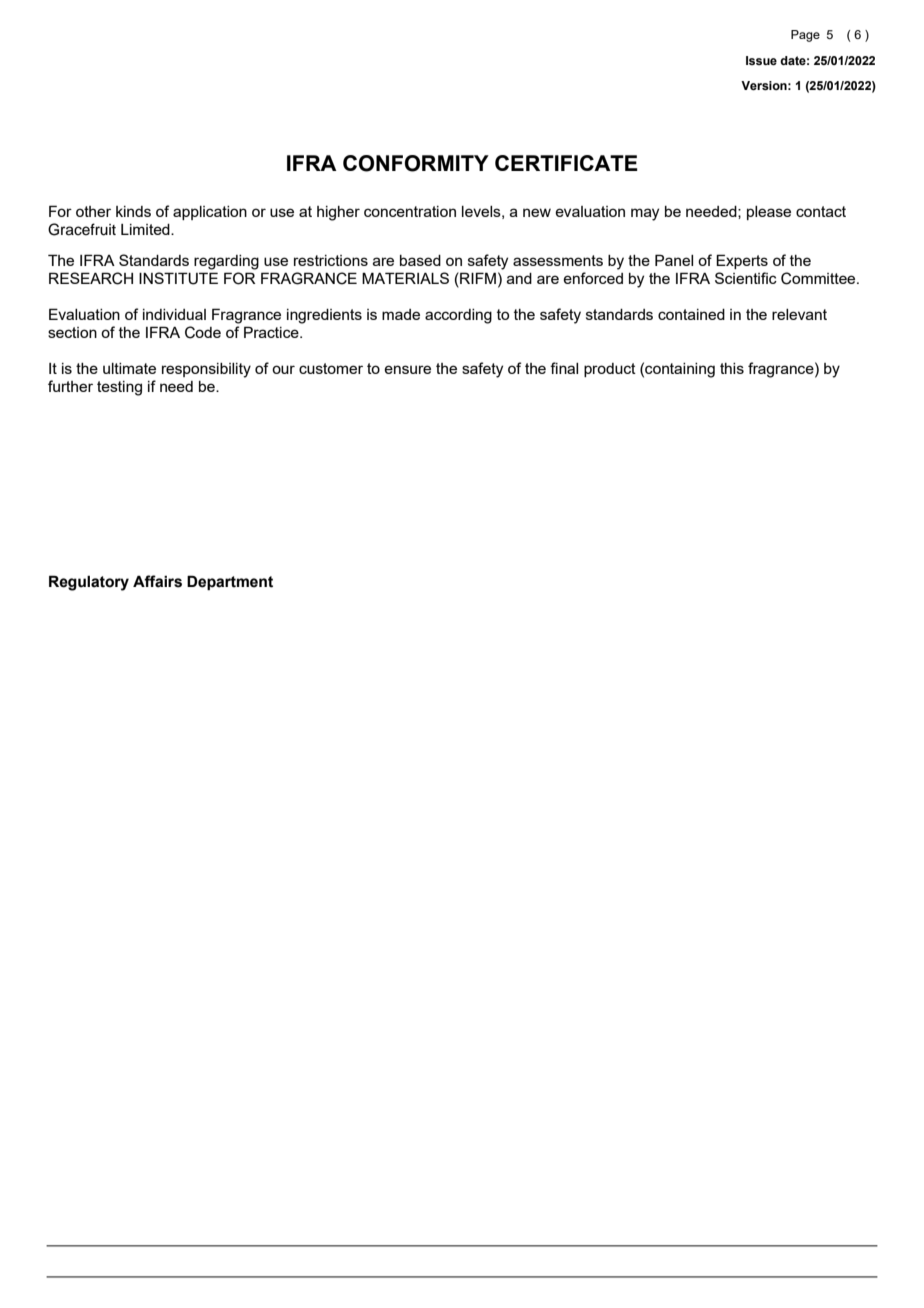 Image resolution: width=924 pixels, height=1308 pixels. What do you see at coordinates (157, 581) in the page?
I see `Affairs` at bounding box center [157, 581].
